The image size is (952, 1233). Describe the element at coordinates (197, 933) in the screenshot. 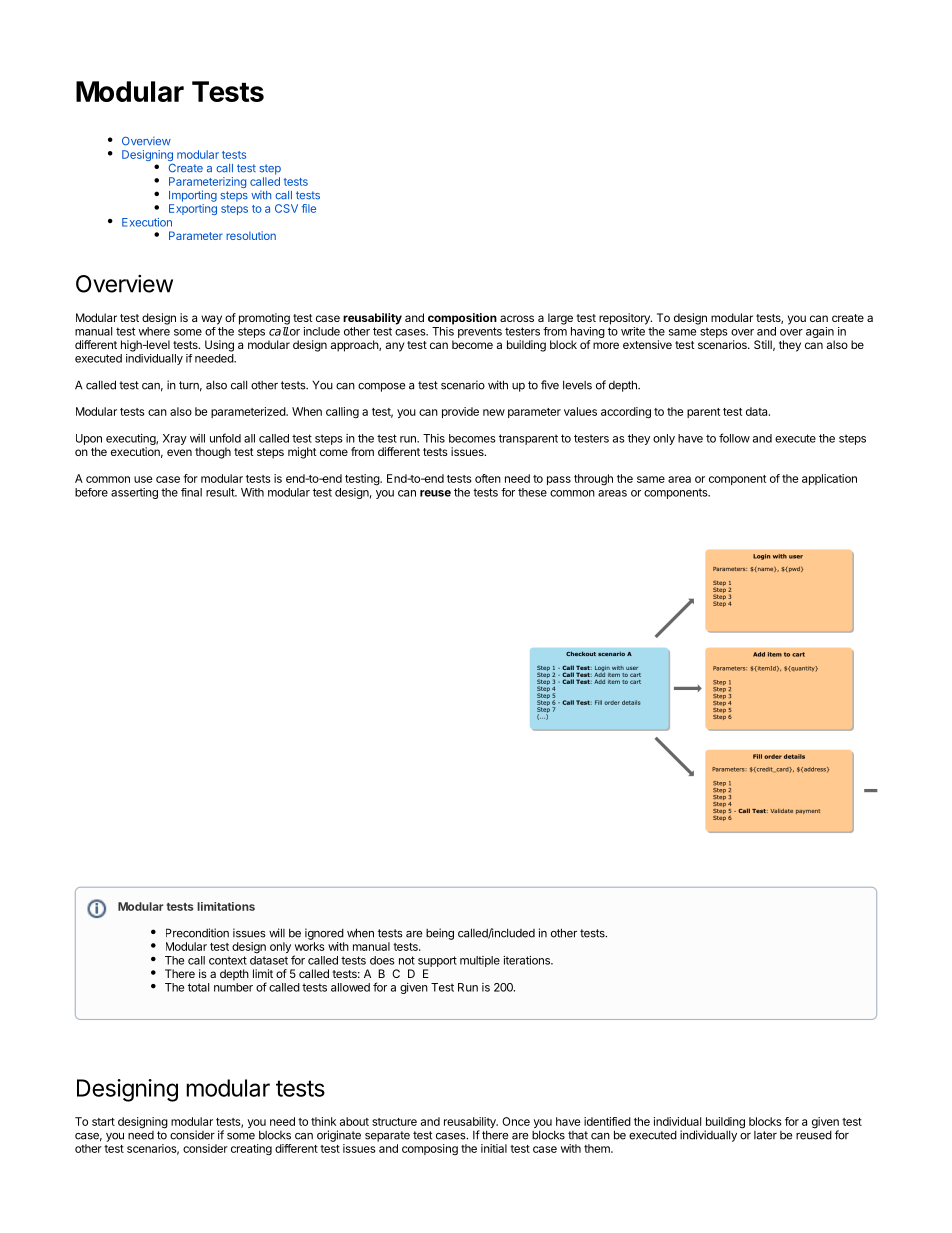

I see `Precondition` at that location.
